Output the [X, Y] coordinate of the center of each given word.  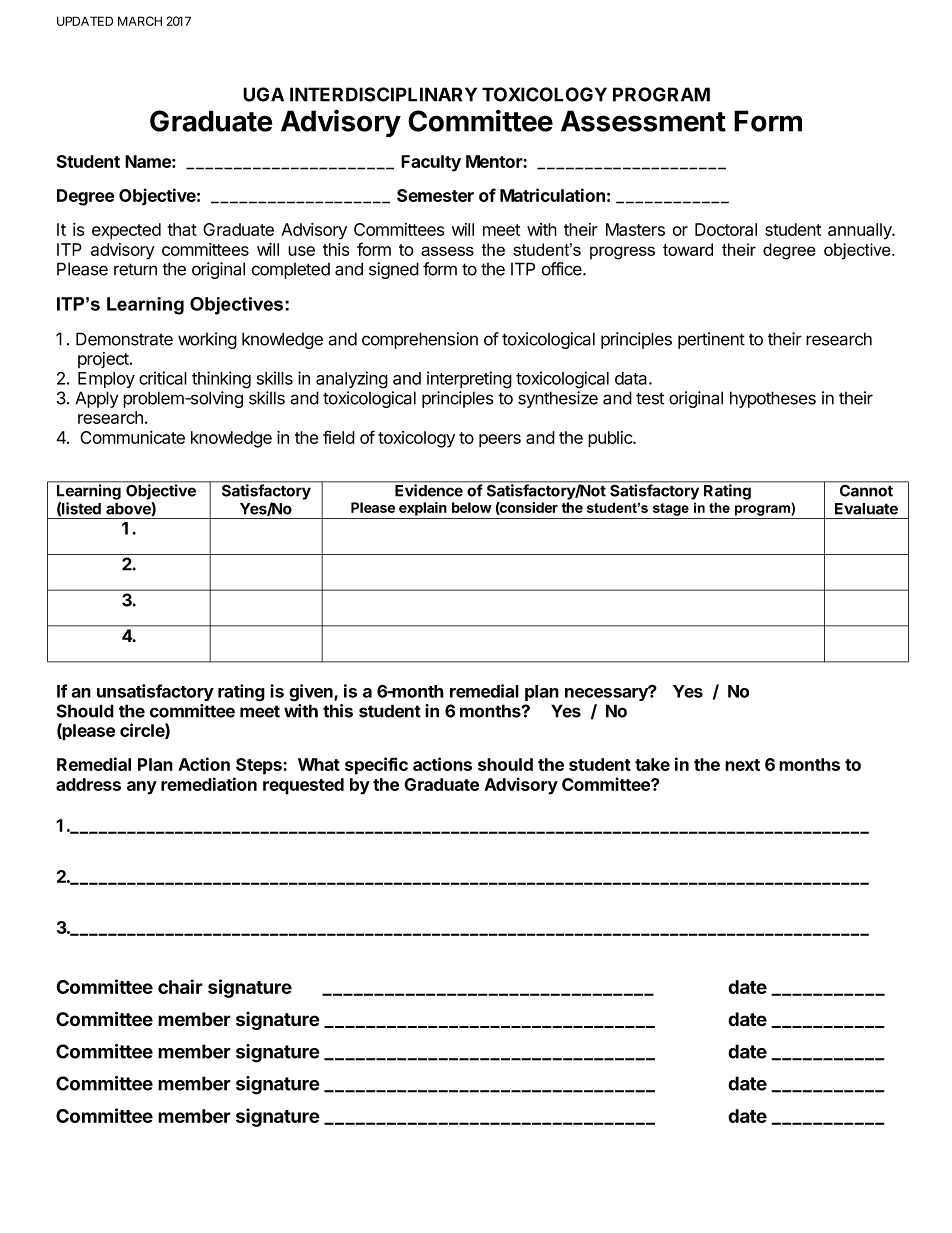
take [652, 764]
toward [688, 249]
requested [303, 786]
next [742, 765]
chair [180, 986]
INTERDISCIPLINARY [383, 94]
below [472, 507]
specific [376, 766]
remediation [209, 784]
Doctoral [726, 229]
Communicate [132, 437]
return [135, 269]
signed [394, 270]
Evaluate [866, 509]
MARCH [140, 21]
